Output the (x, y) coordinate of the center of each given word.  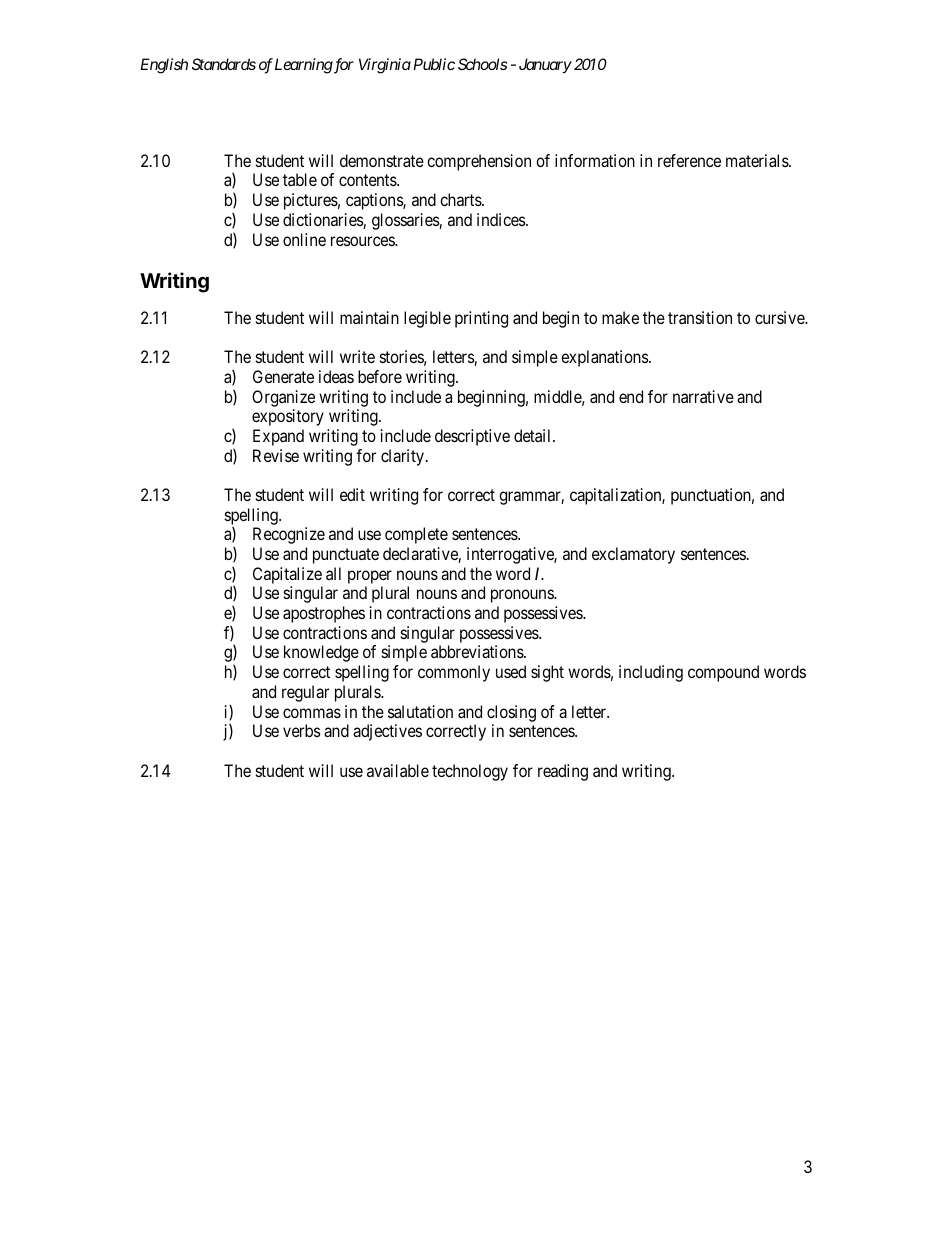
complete (416, 535)
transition (700, 317)
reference (689, 160)
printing (481, 319)
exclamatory (633, 555)
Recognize (289, 535)
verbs (302, 730)
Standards (224, 64)
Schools (482, 64)
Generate (283, 376)
